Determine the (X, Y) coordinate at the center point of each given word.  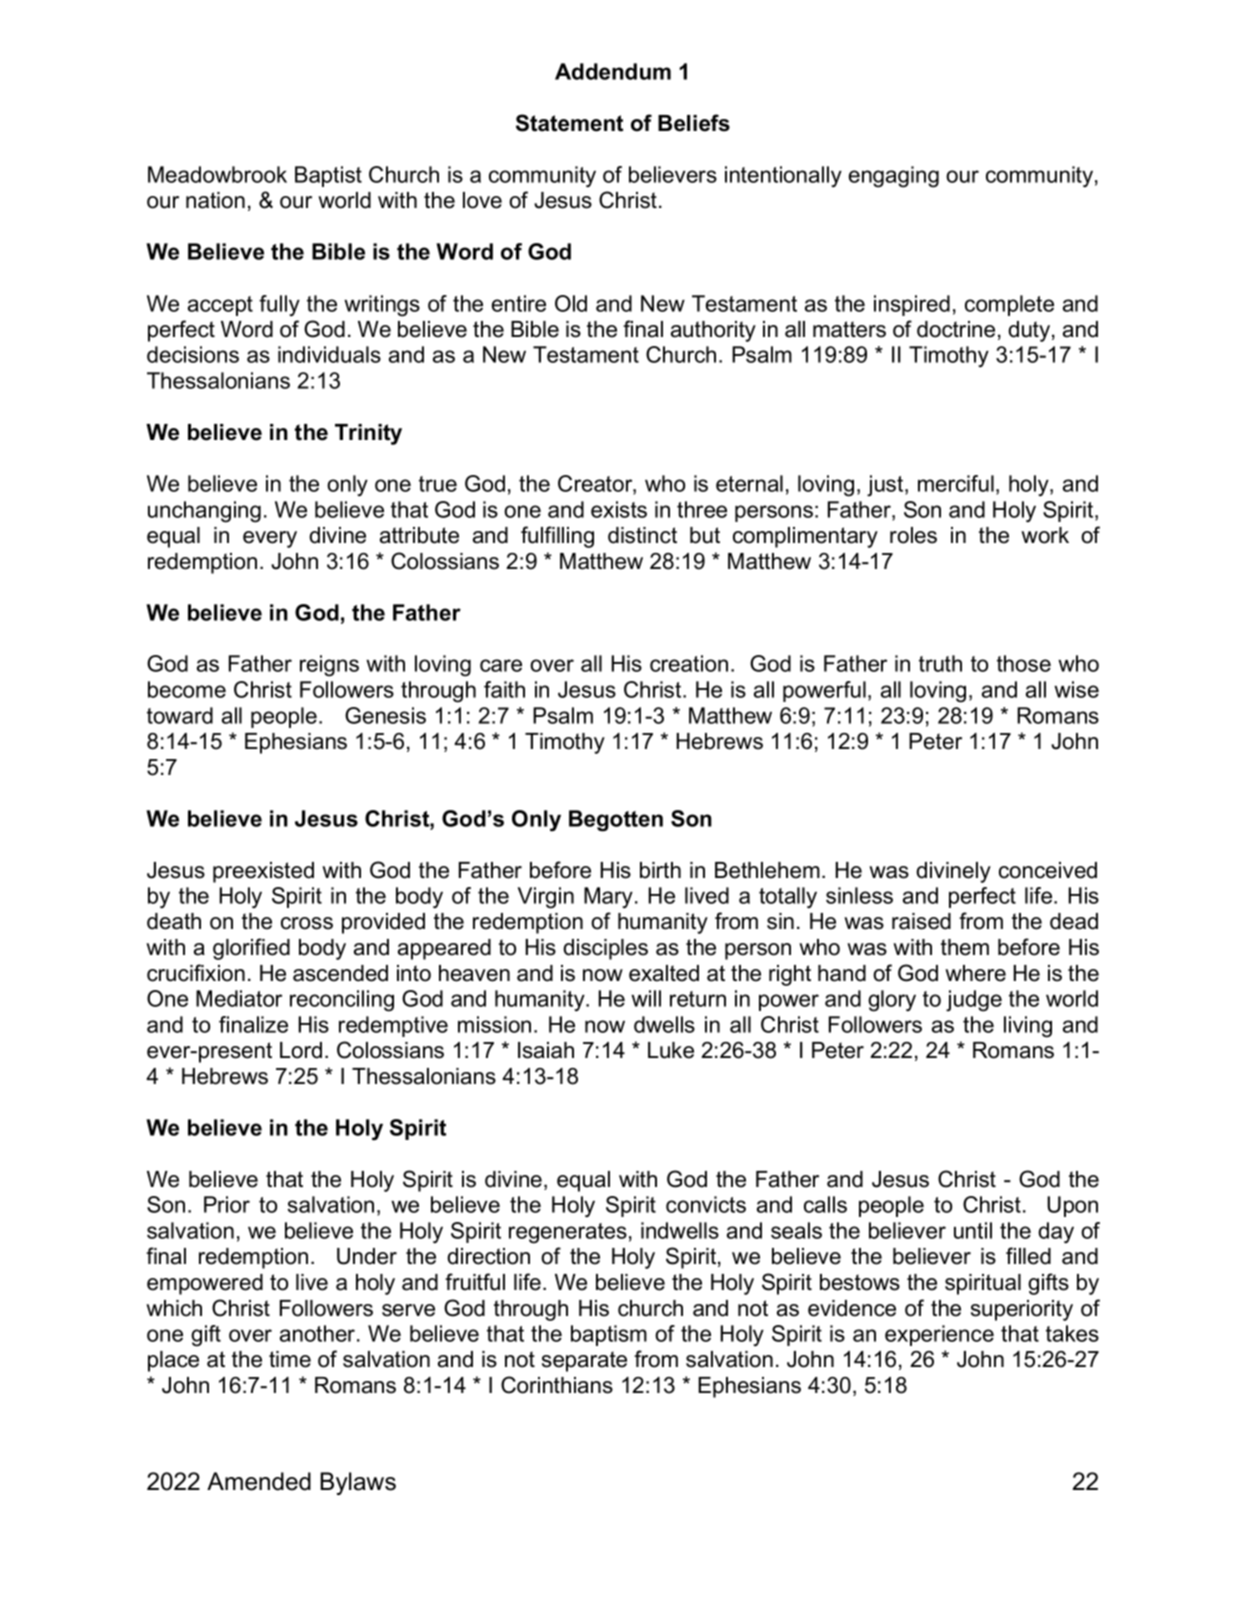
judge (974, 1001)
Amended (259, 1481)
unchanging (204, 512)
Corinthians (557, 1385)
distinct (642, 535)
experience (939, 1335)
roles (913, 535)
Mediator (239, 998)
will (646, 998)
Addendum (613, 71)
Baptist (328, 176)
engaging (894, 177)
